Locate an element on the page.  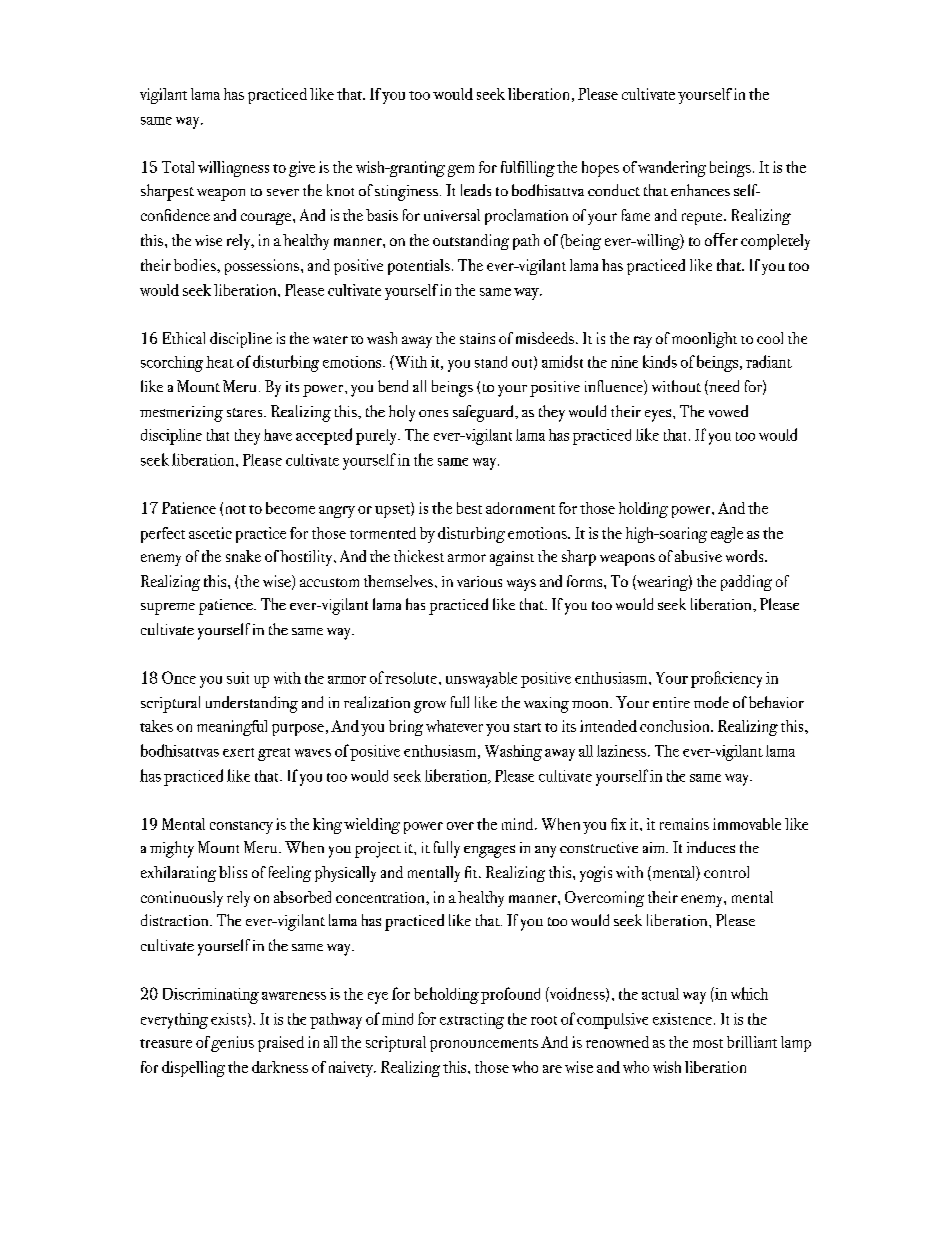
various is located at coordinates (479, 581).
